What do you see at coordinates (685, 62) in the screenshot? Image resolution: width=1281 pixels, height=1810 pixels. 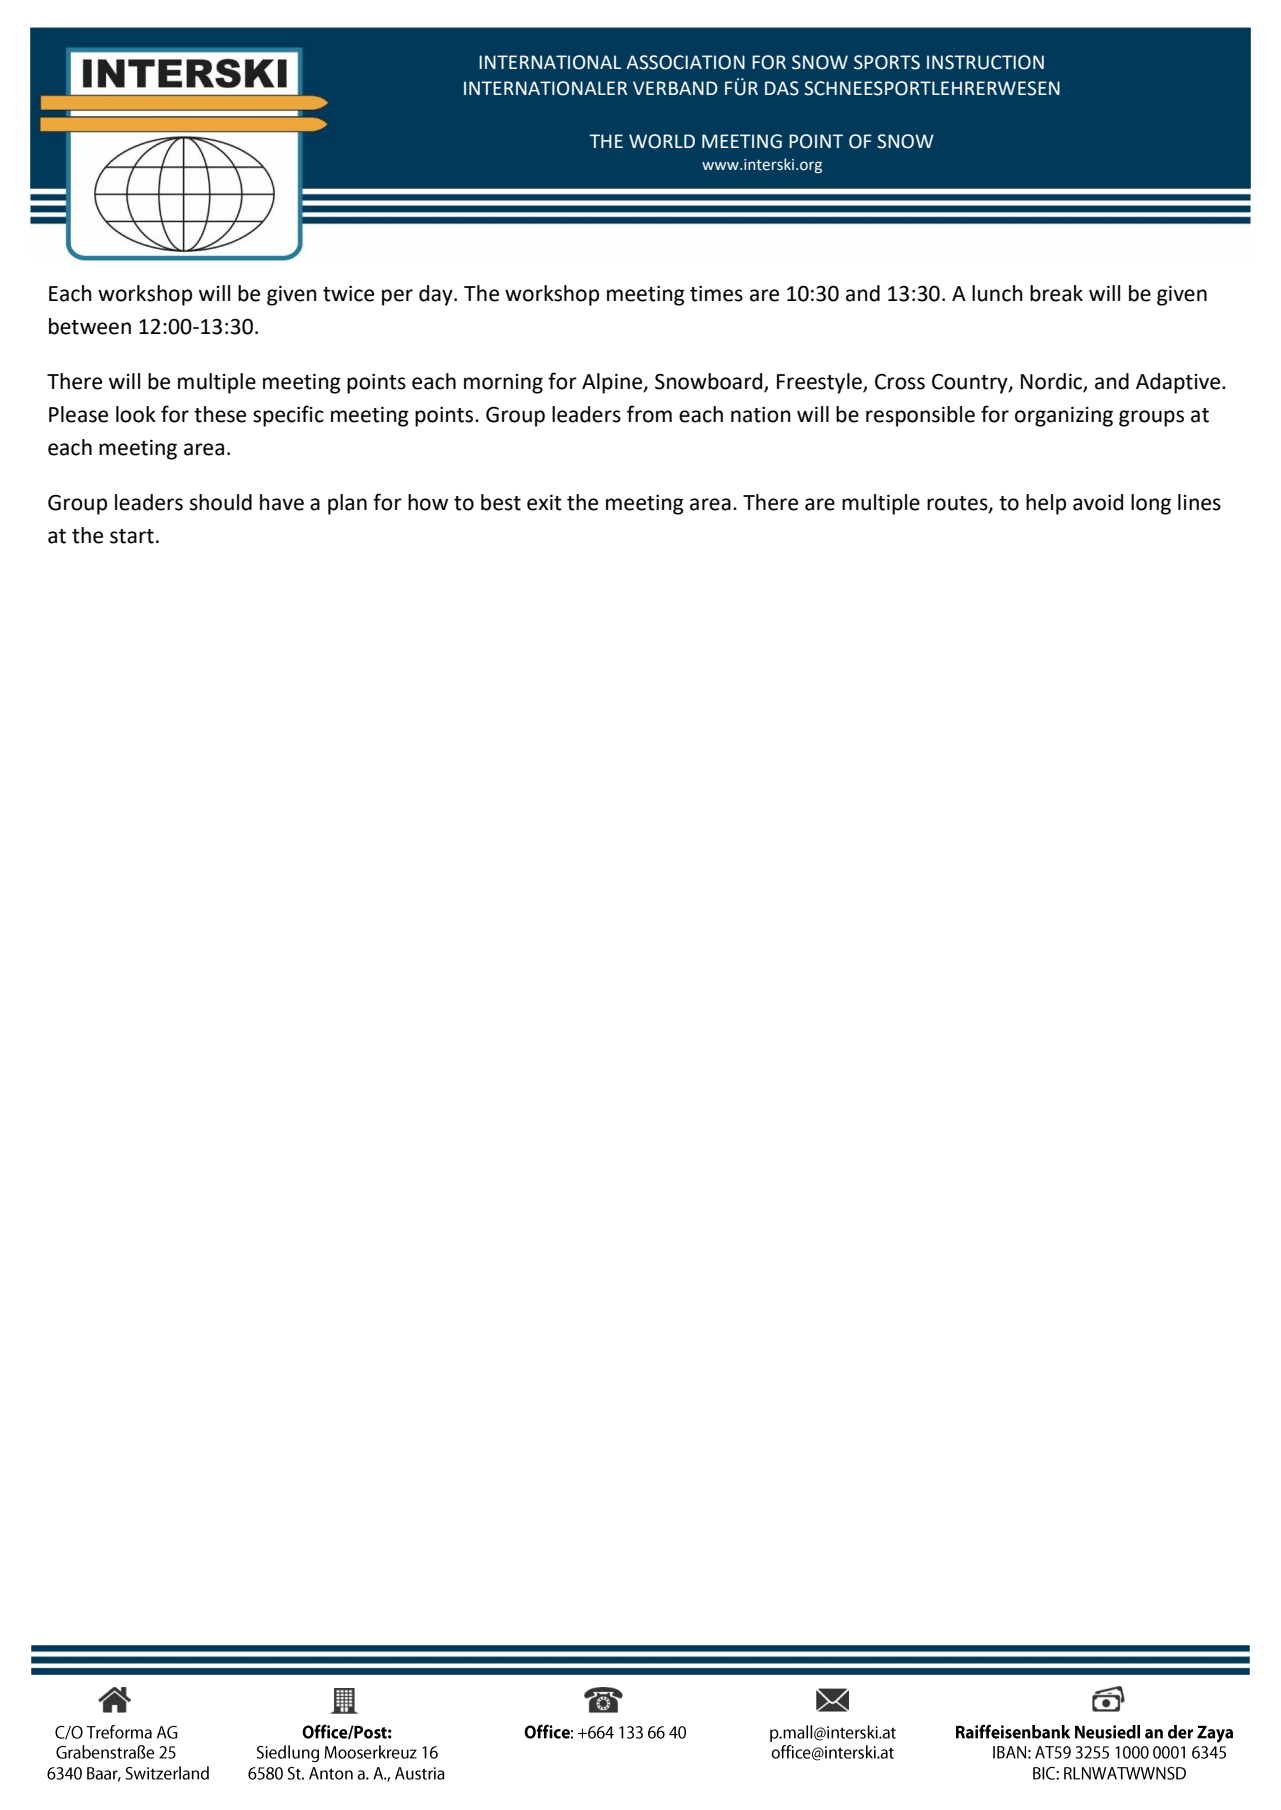 I see `ASSOCIATION` at bounding box center [685, 62].
